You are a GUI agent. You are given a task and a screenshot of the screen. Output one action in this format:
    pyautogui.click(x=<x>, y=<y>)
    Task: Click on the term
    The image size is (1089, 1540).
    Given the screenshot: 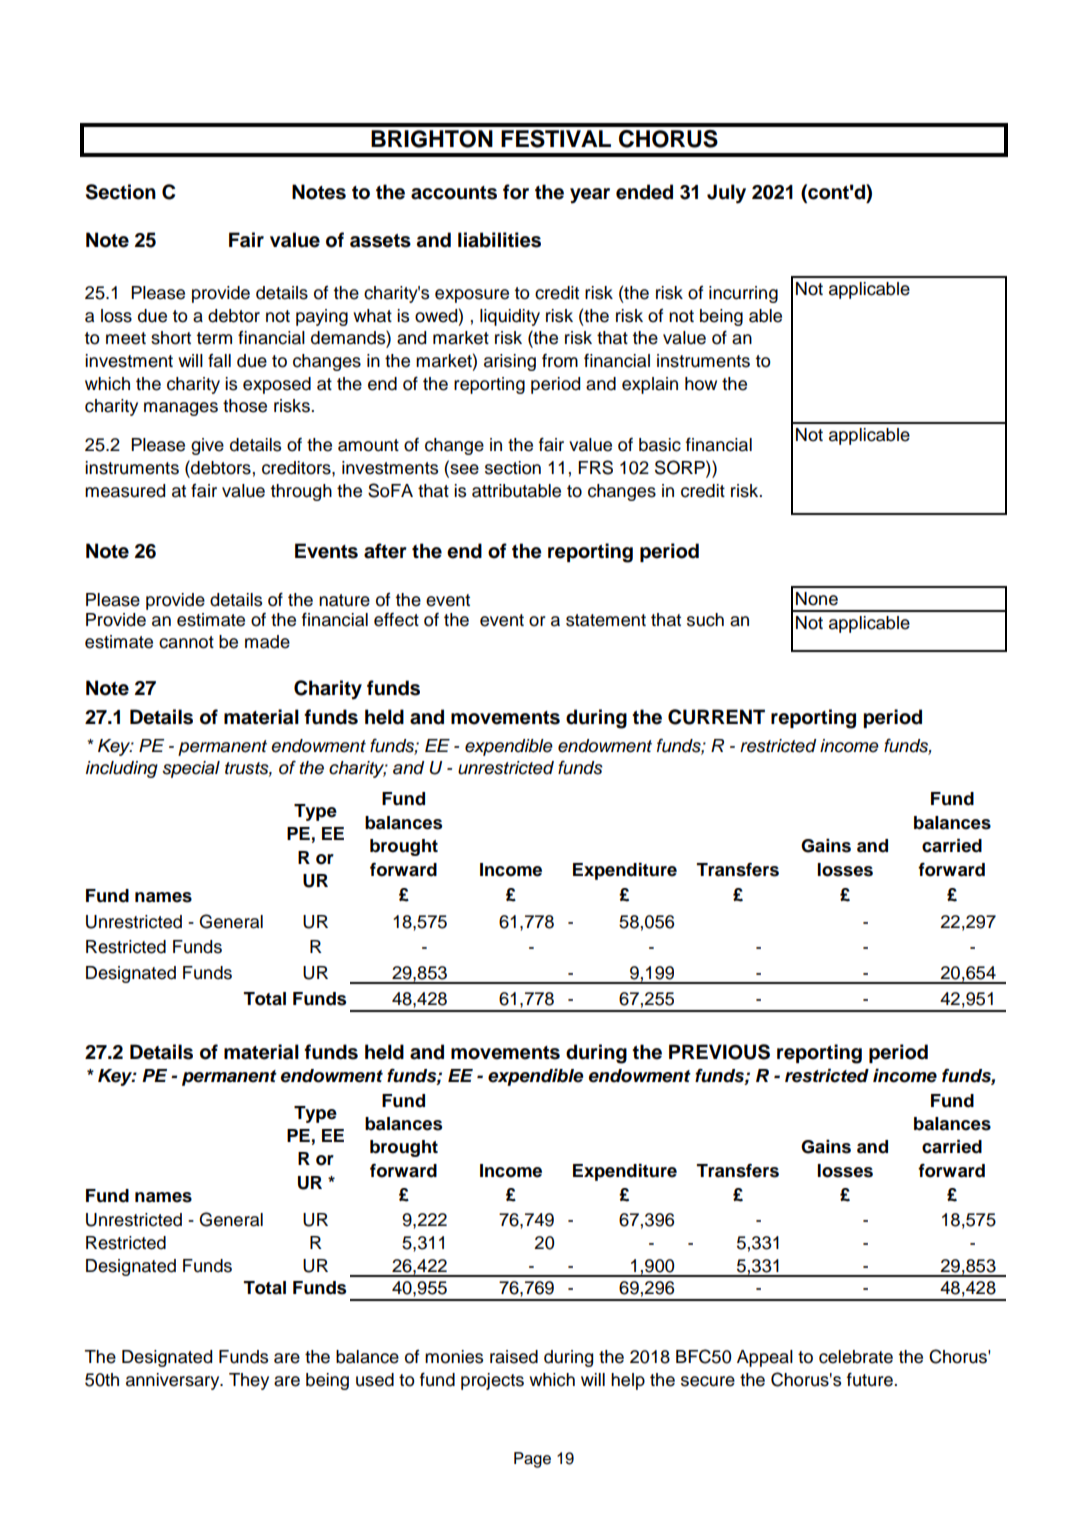 What is the action you would take?
    pyautogui.click(x=214, y=338)
